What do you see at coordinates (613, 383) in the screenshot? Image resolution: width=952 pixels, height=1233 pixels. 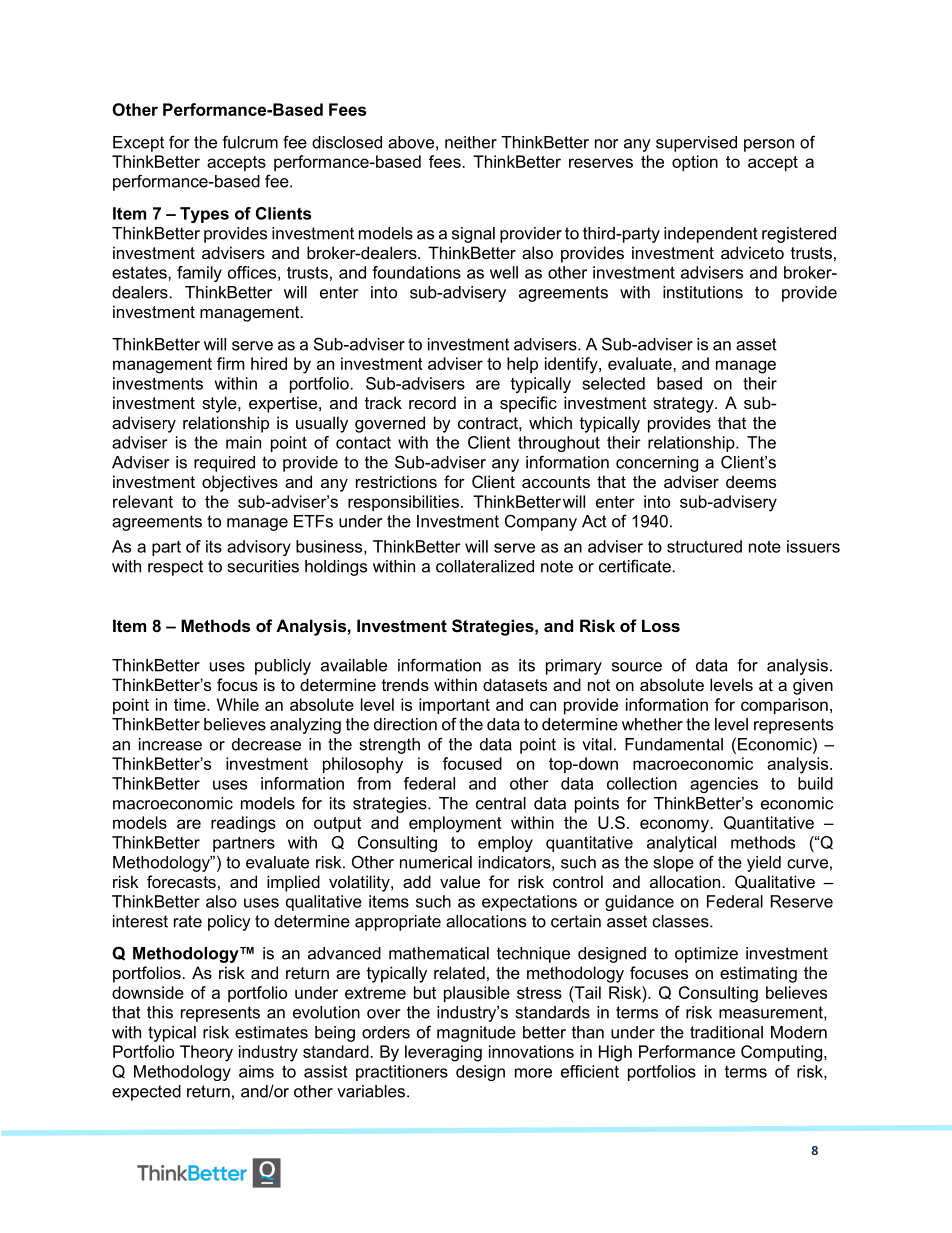 I see `selected` at bounding box center [613, 383].
